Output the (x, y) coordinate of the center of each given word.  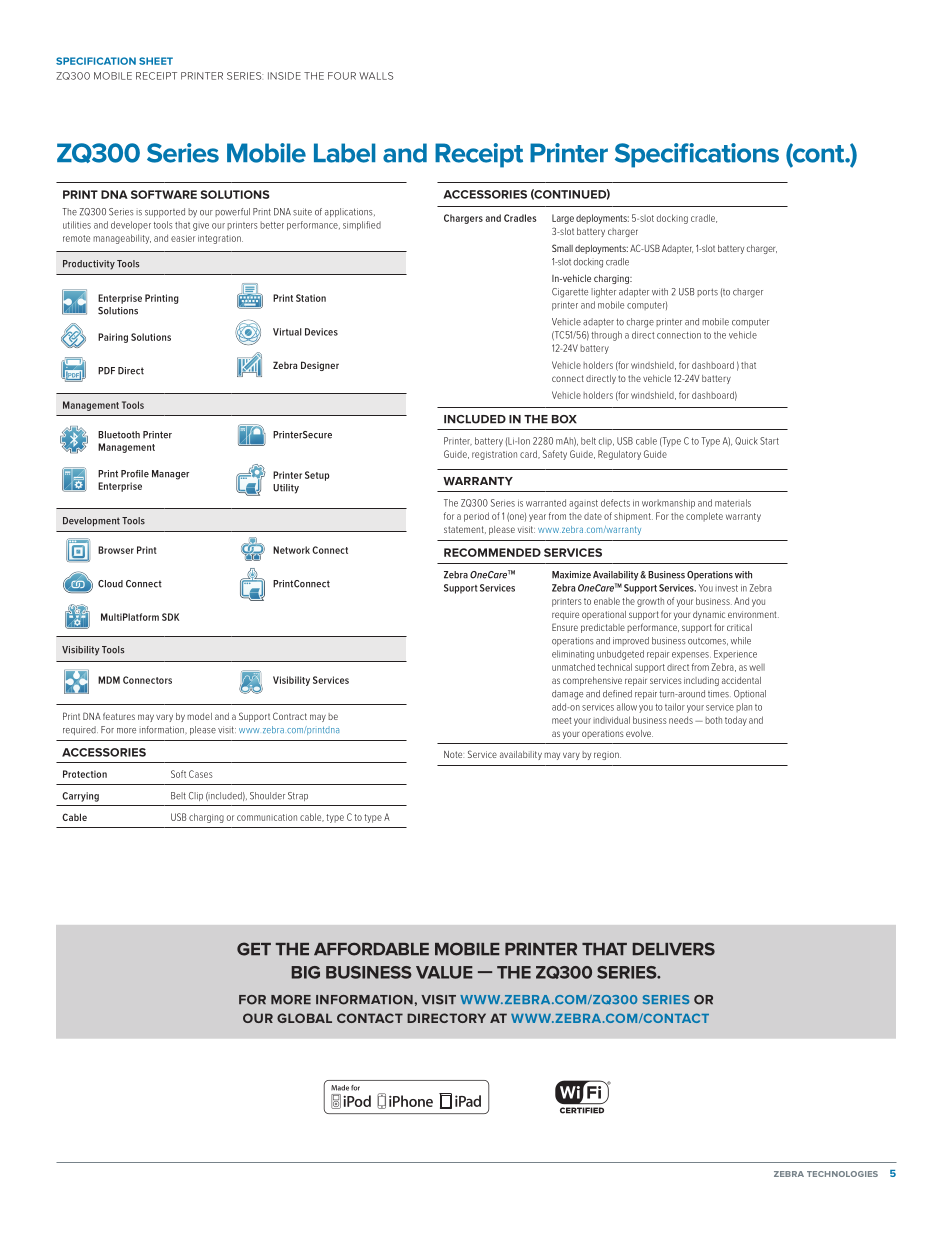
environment (753, 614)
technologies (842, 1174)
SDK (170, 617)
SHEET (156, 61)
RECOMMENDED (492, 552)
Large (563, 219)
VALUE (444, 972)
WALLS (376, 76)
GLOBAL (304, 1018)
